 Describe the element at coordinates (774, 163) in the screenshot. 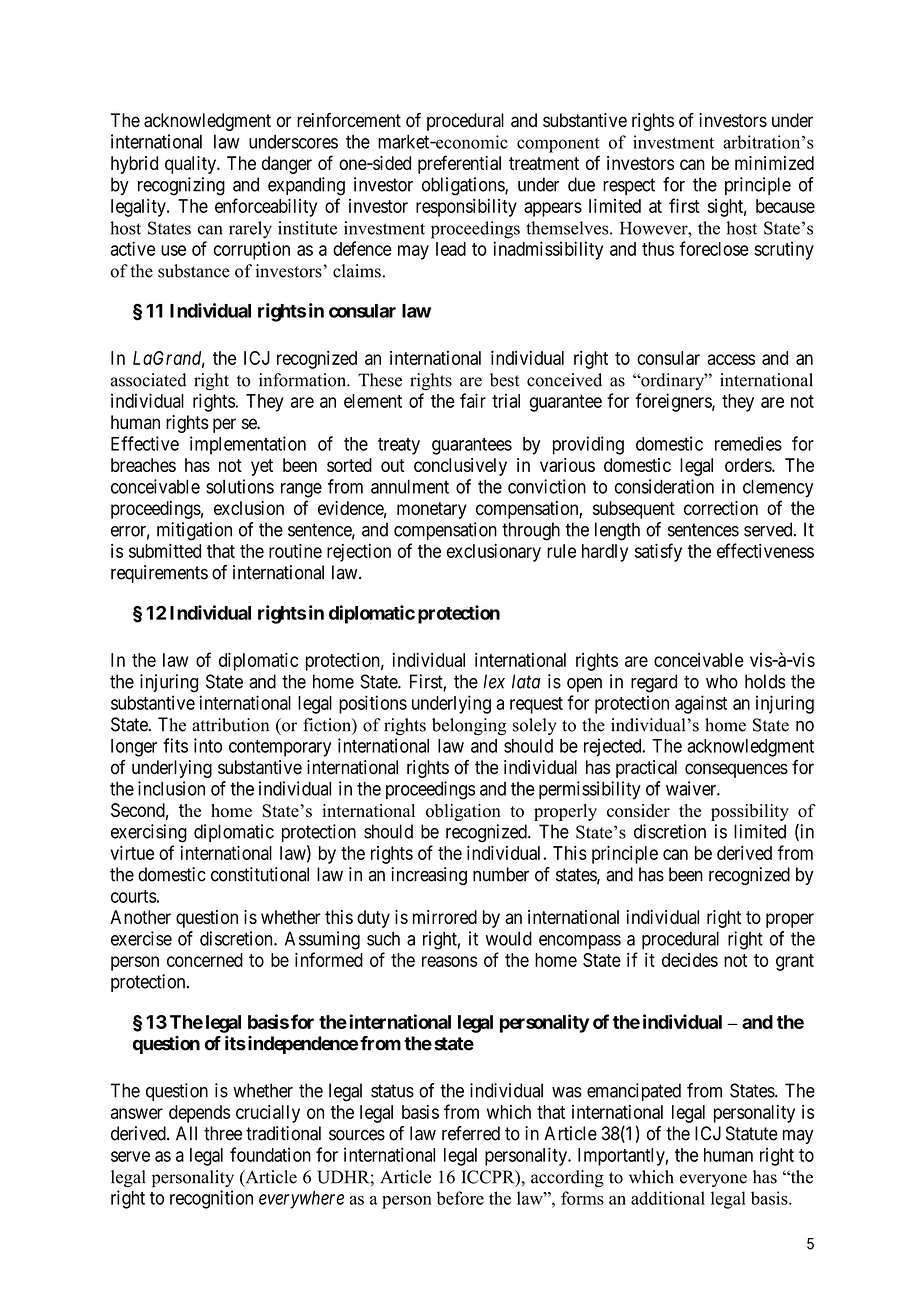

I see `minimized` at that location.
